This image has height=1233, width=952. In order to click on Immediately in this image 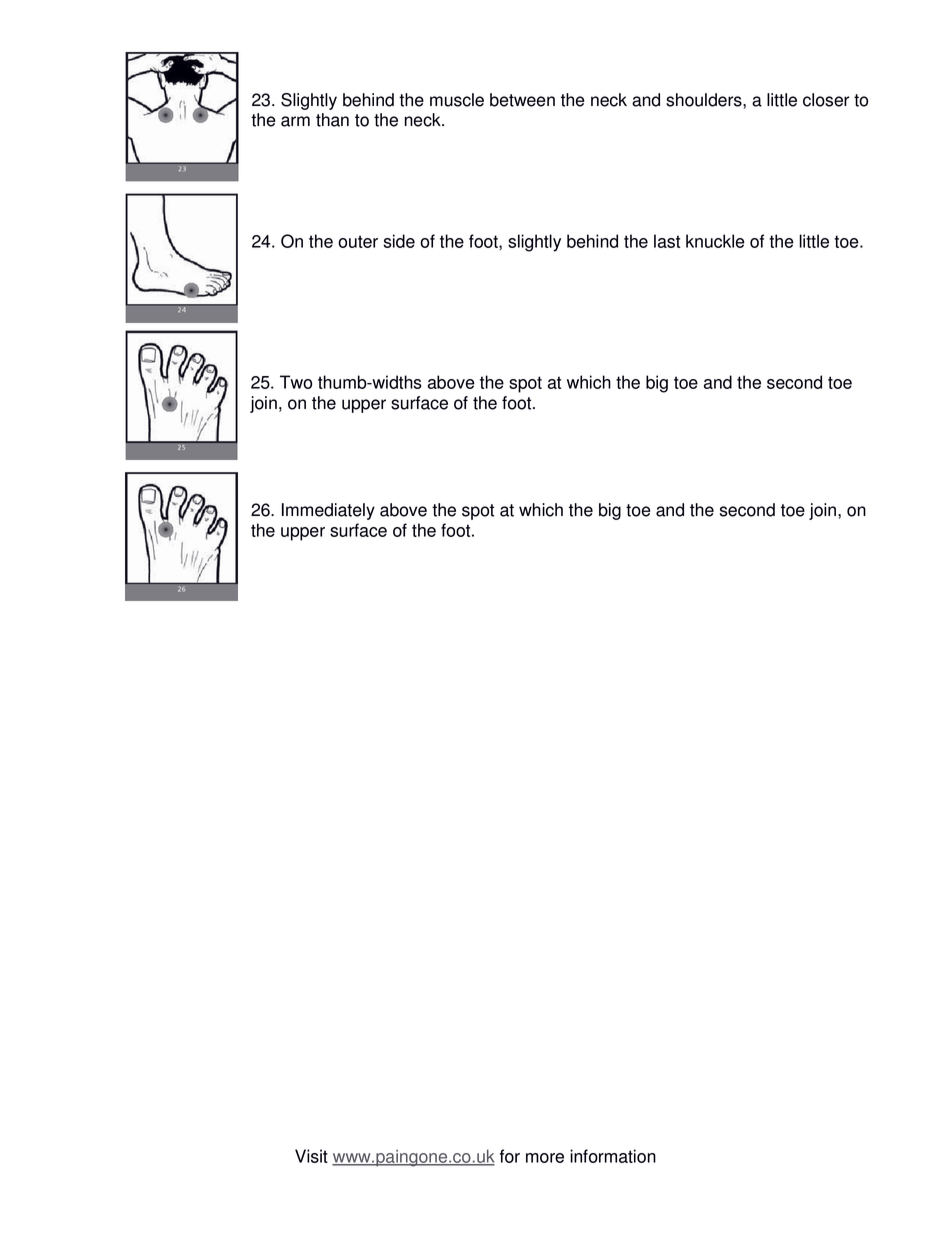, I will do `click(328, 511)`.
